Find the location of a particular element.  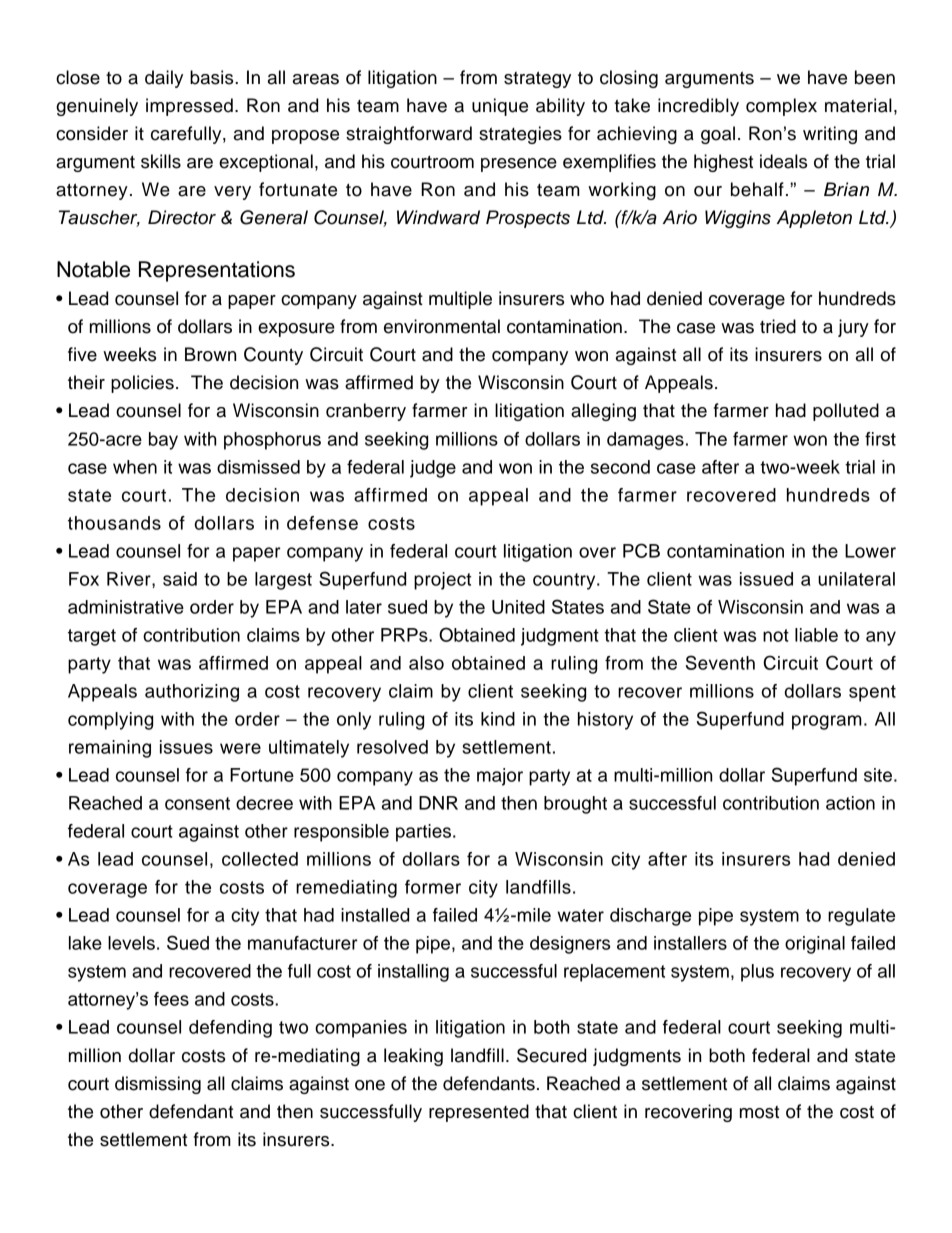

bay is located at coordinates (163, 441).
